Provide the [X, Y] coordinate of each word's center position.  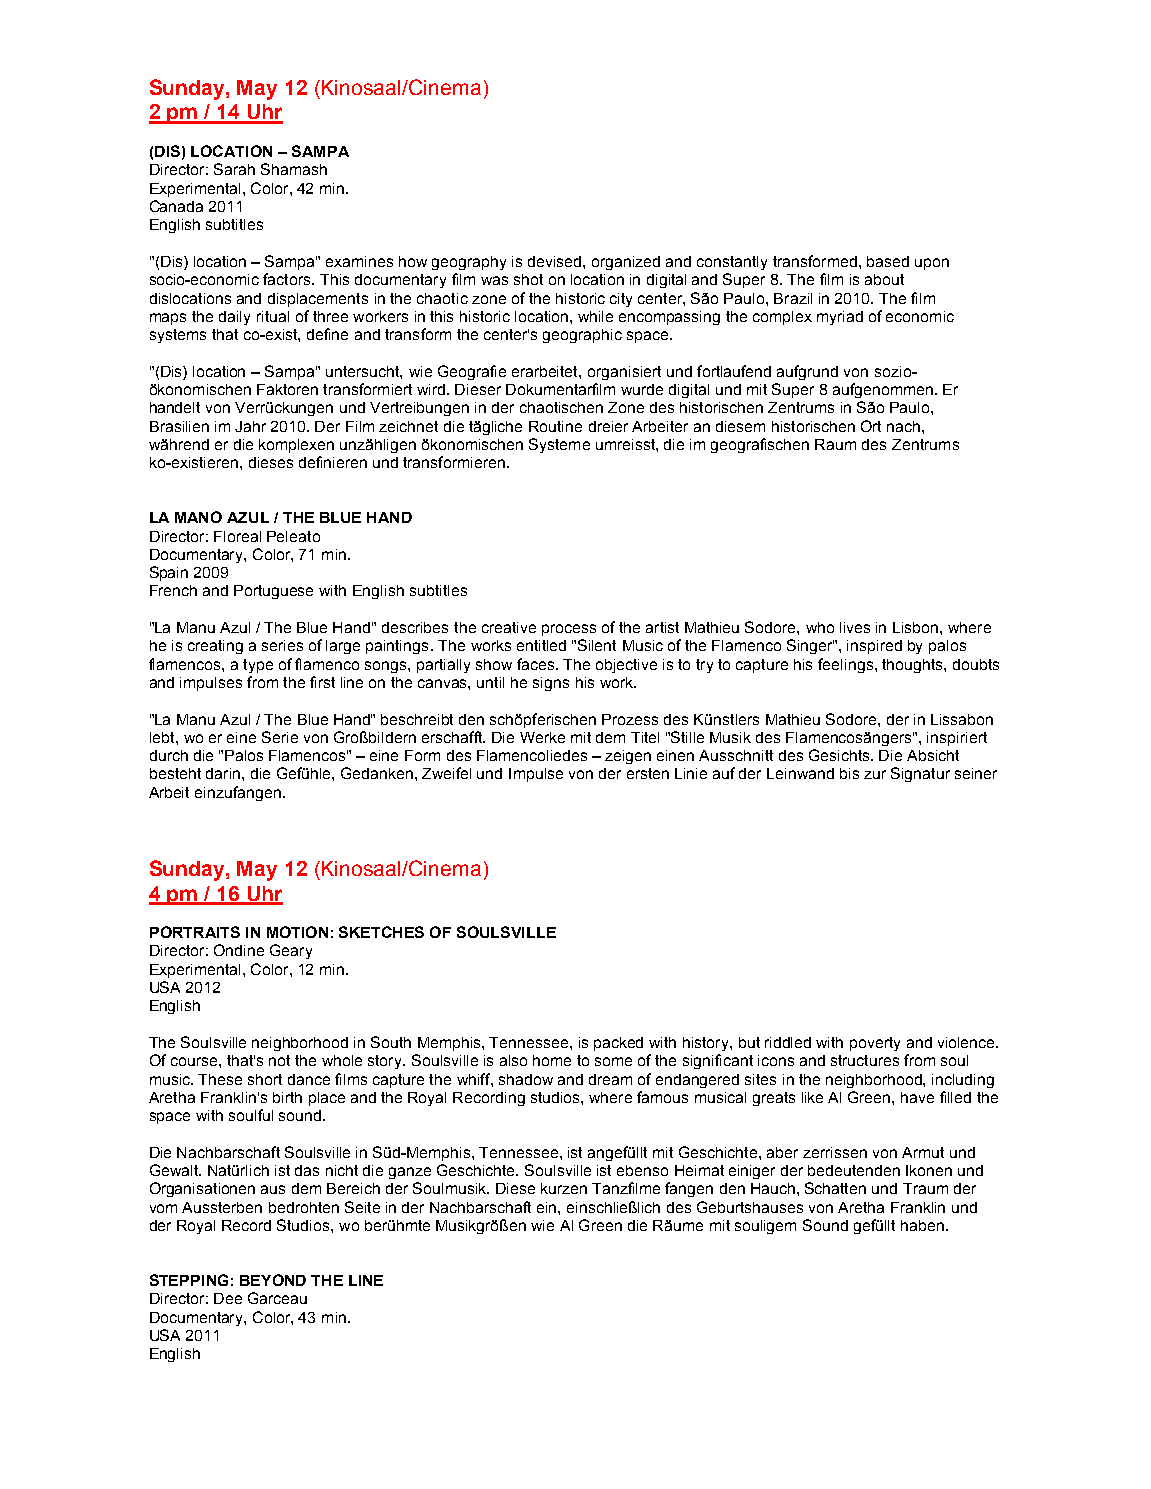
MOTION [297, 932]
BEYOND [273, 1280]
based [888, 261]
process [569, 630]
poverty [875, 1044]
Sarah [234, 169]
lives [855, 627]
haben [922, 1225]
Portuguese [273, 592]
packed [618, 1044]
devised [556, 261]
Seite [362, 1207]
